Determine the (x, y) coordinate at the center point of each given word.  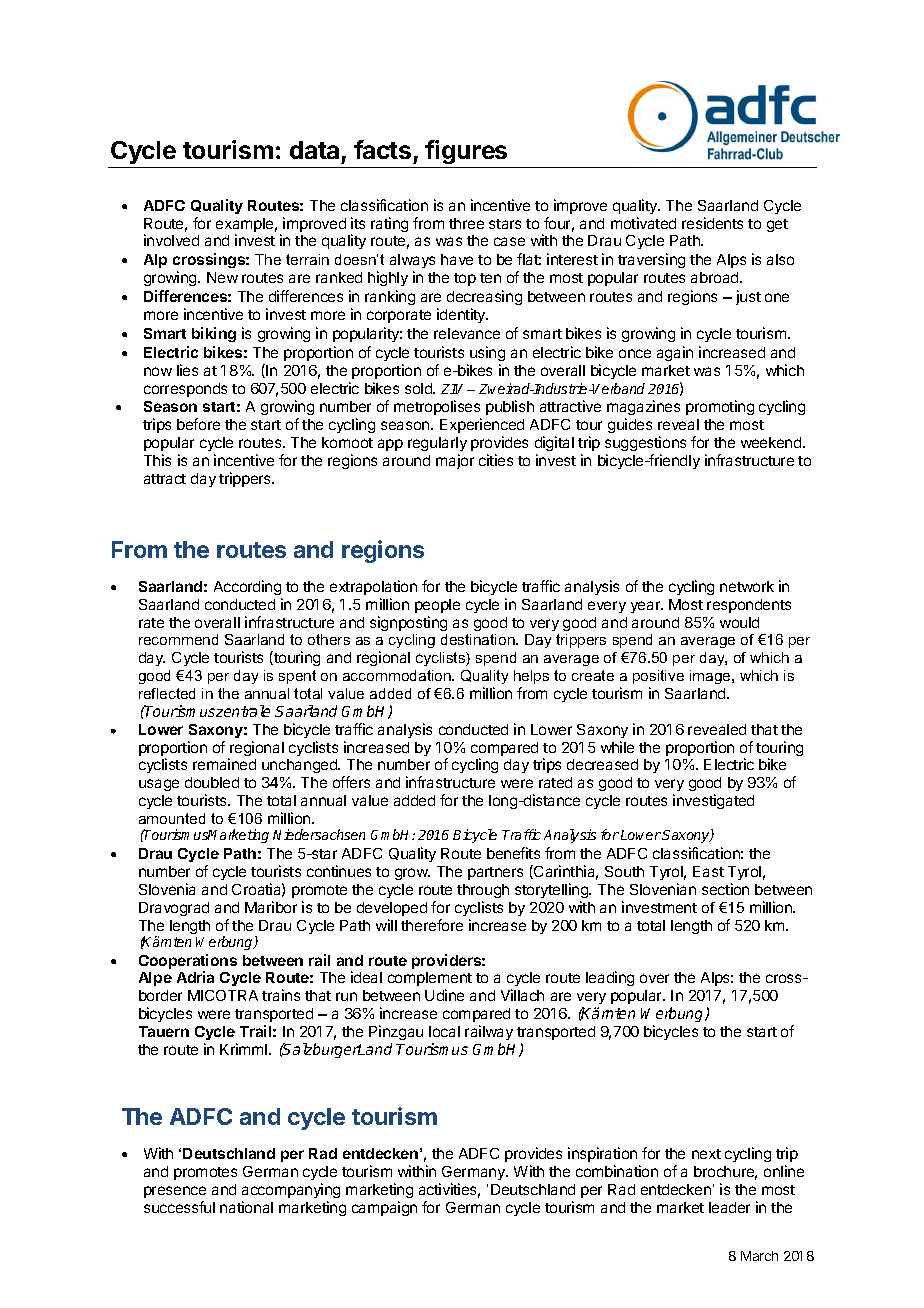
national (246, 1207)
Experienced (482, 427)
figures (467, 154)
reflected (167, 693)
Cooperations (188, 963)
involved (171, 240)
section (725, 889)
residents (712, 223)
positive (658, 677)
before (198, 424)
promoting (720, 407)
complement (430, 979)
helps (531, 677)
